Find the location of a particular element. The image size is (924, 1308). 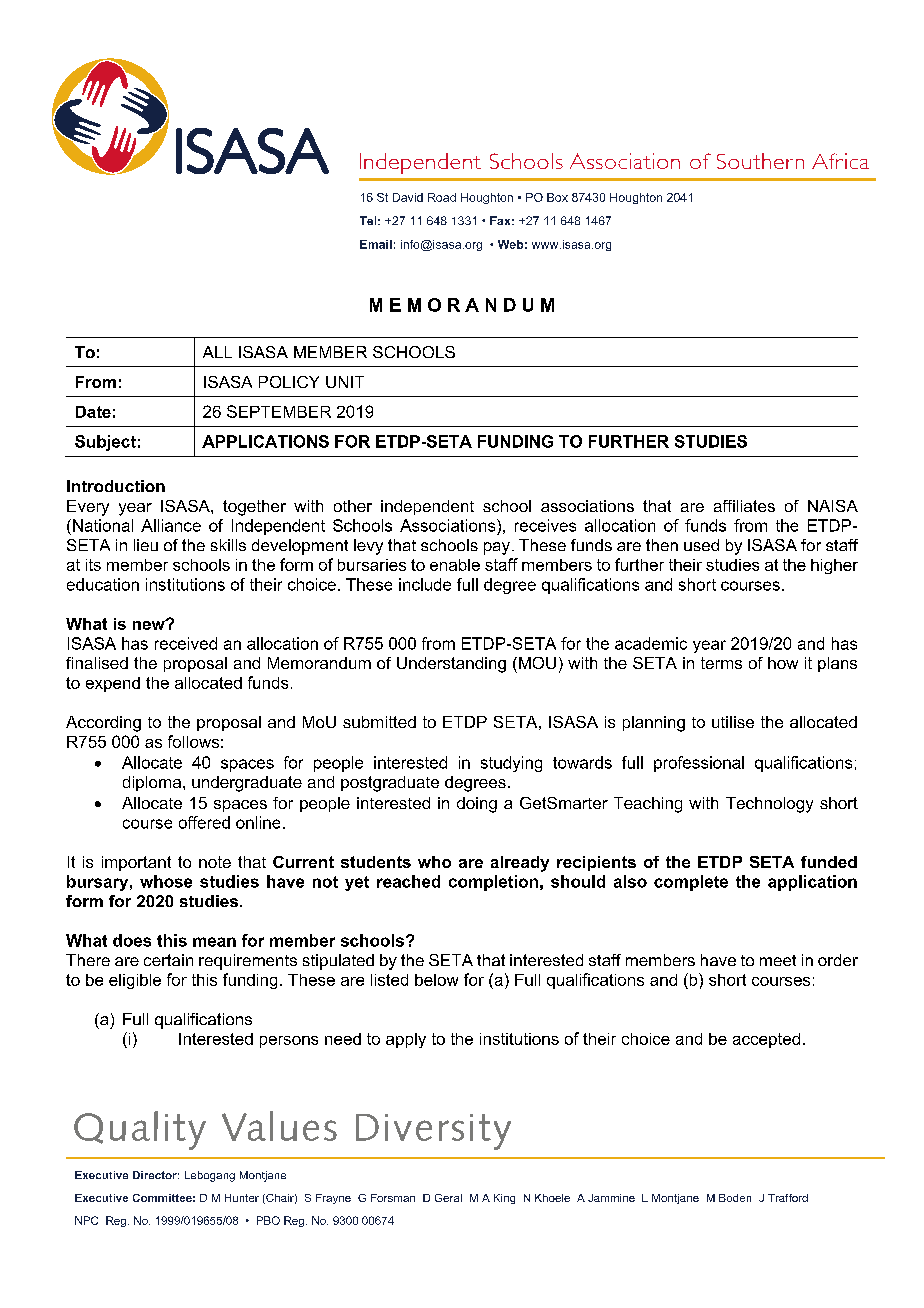

King is located at coordinates (504, 1199).
